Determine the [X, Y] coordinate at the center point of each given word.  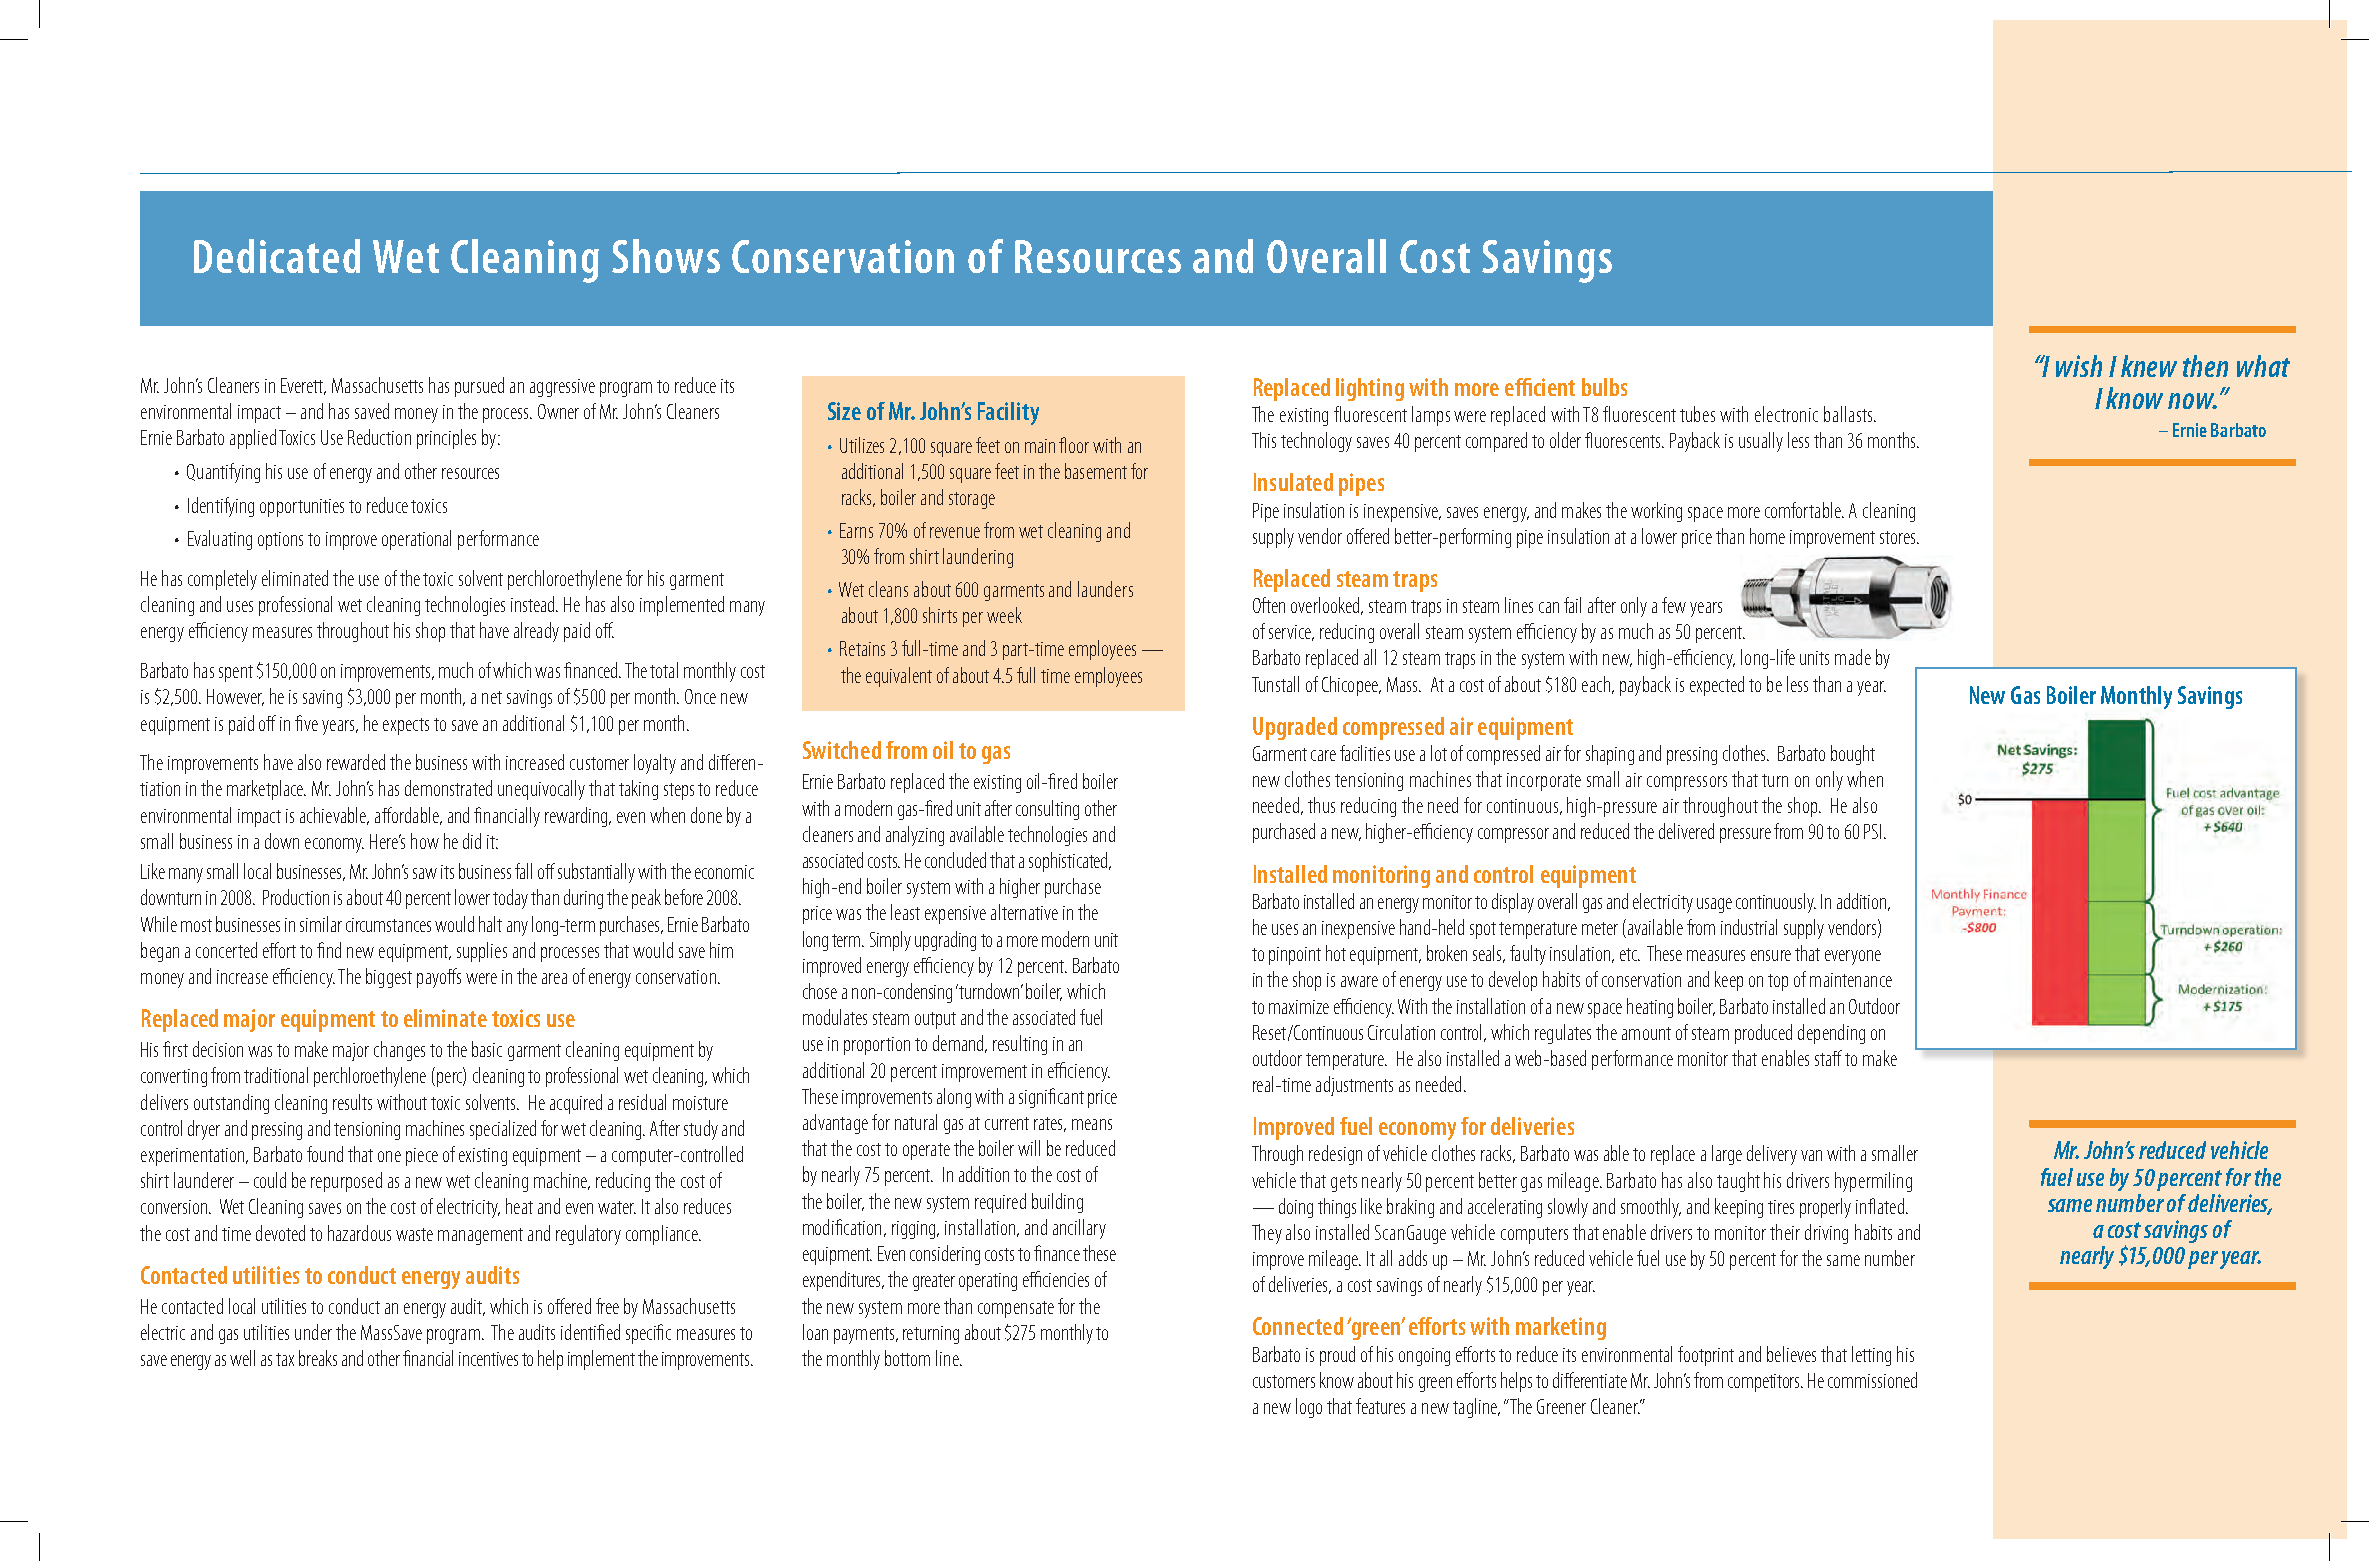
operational [416, 540]
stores [1899, 537]
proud [1337, 1356]
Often [1269, 605]
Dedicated [277, 256]
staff [1828, 1058]
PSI [1872, 831]
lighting [1370, 389]
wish [2079, 366]
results [352, 1102]
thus [1321, 805]
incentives [488, 1359]
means [1092, 1124]
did [472, 841]
